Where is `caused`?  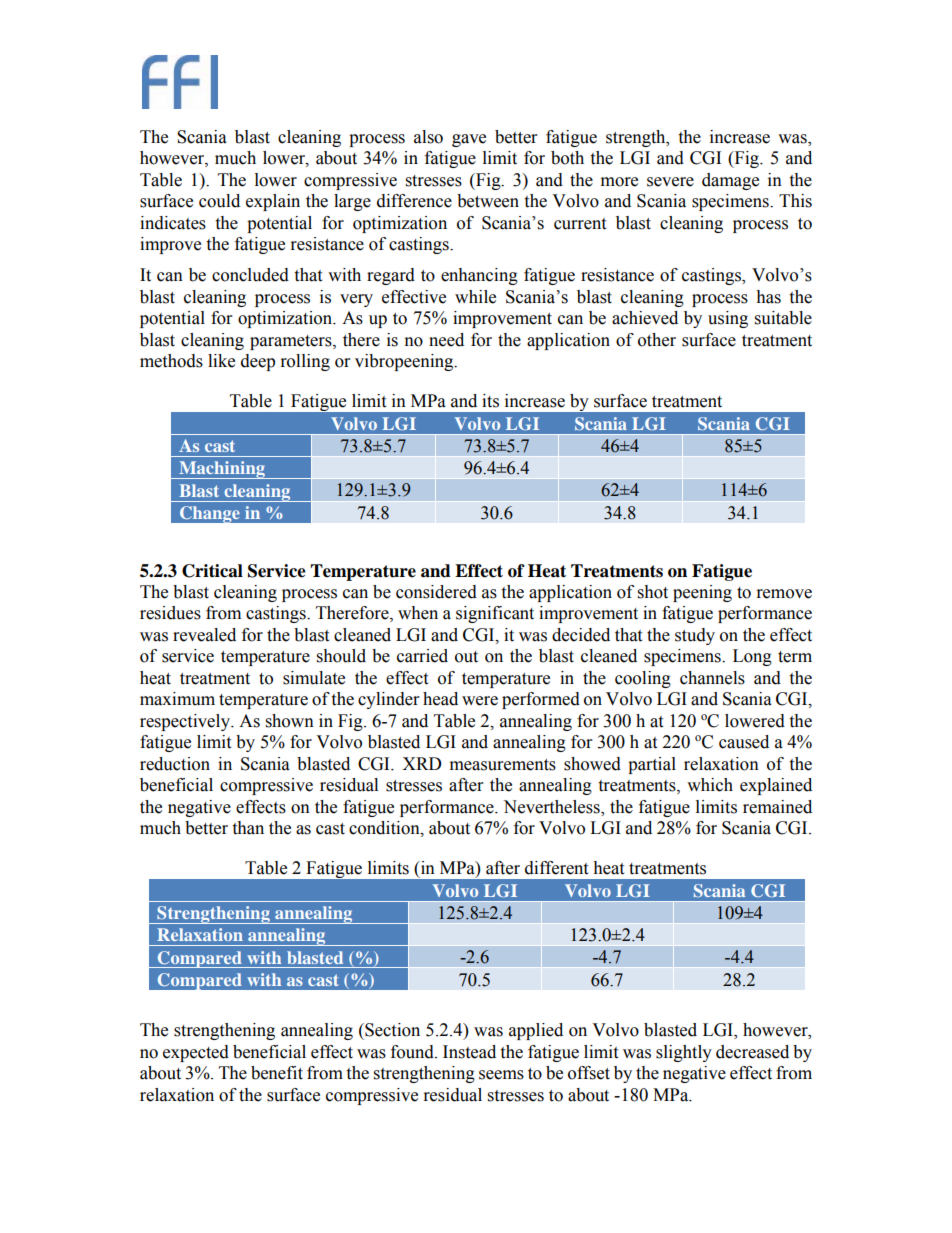 caused is located at coordinates (744, 742).
